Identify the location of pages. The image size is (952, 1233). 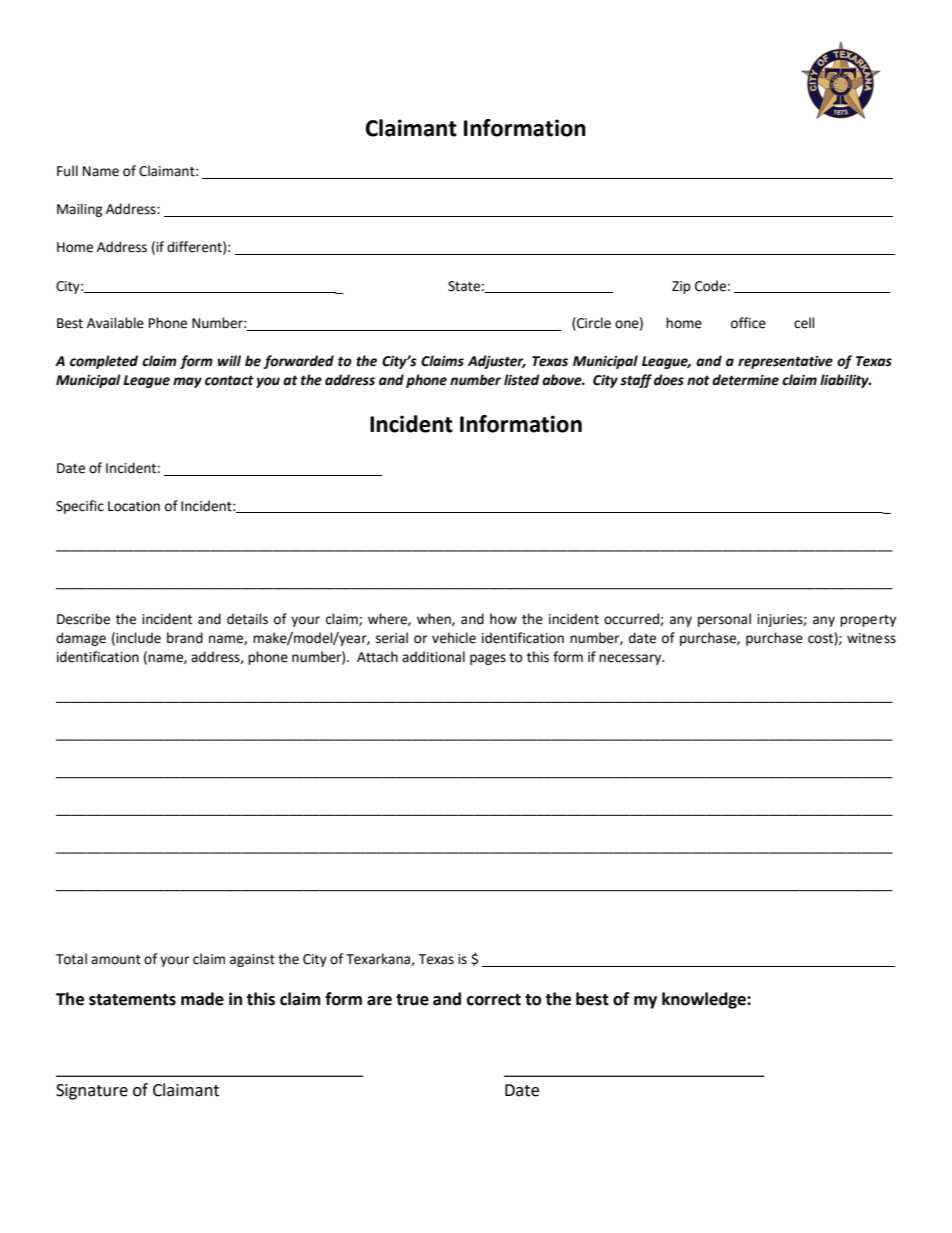
(488, 659).
